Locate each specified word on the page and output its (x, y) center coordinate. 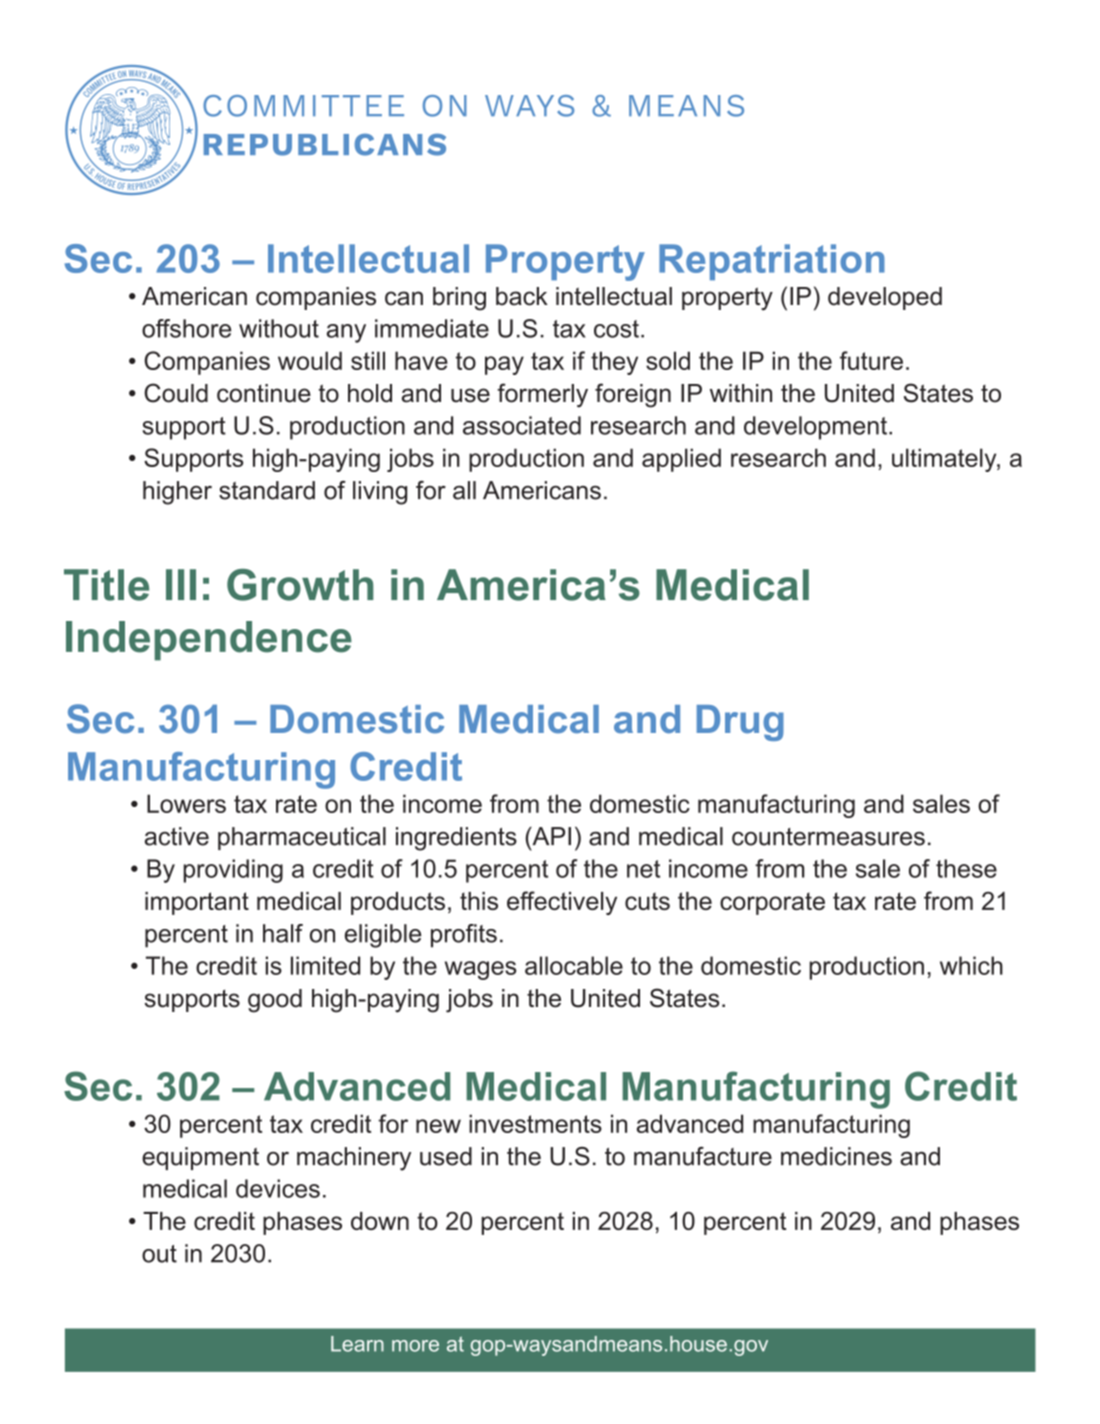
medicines (836, 1156)
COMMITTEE (303, 106)
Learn (357, 1344)
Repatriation (772, 262)
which (971, 965)
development (817, 428)
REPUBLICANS (325, 145)
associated (522, 425)
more (415, 1346)
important (197, 903)
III (181, 584)
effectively (562, 903)
